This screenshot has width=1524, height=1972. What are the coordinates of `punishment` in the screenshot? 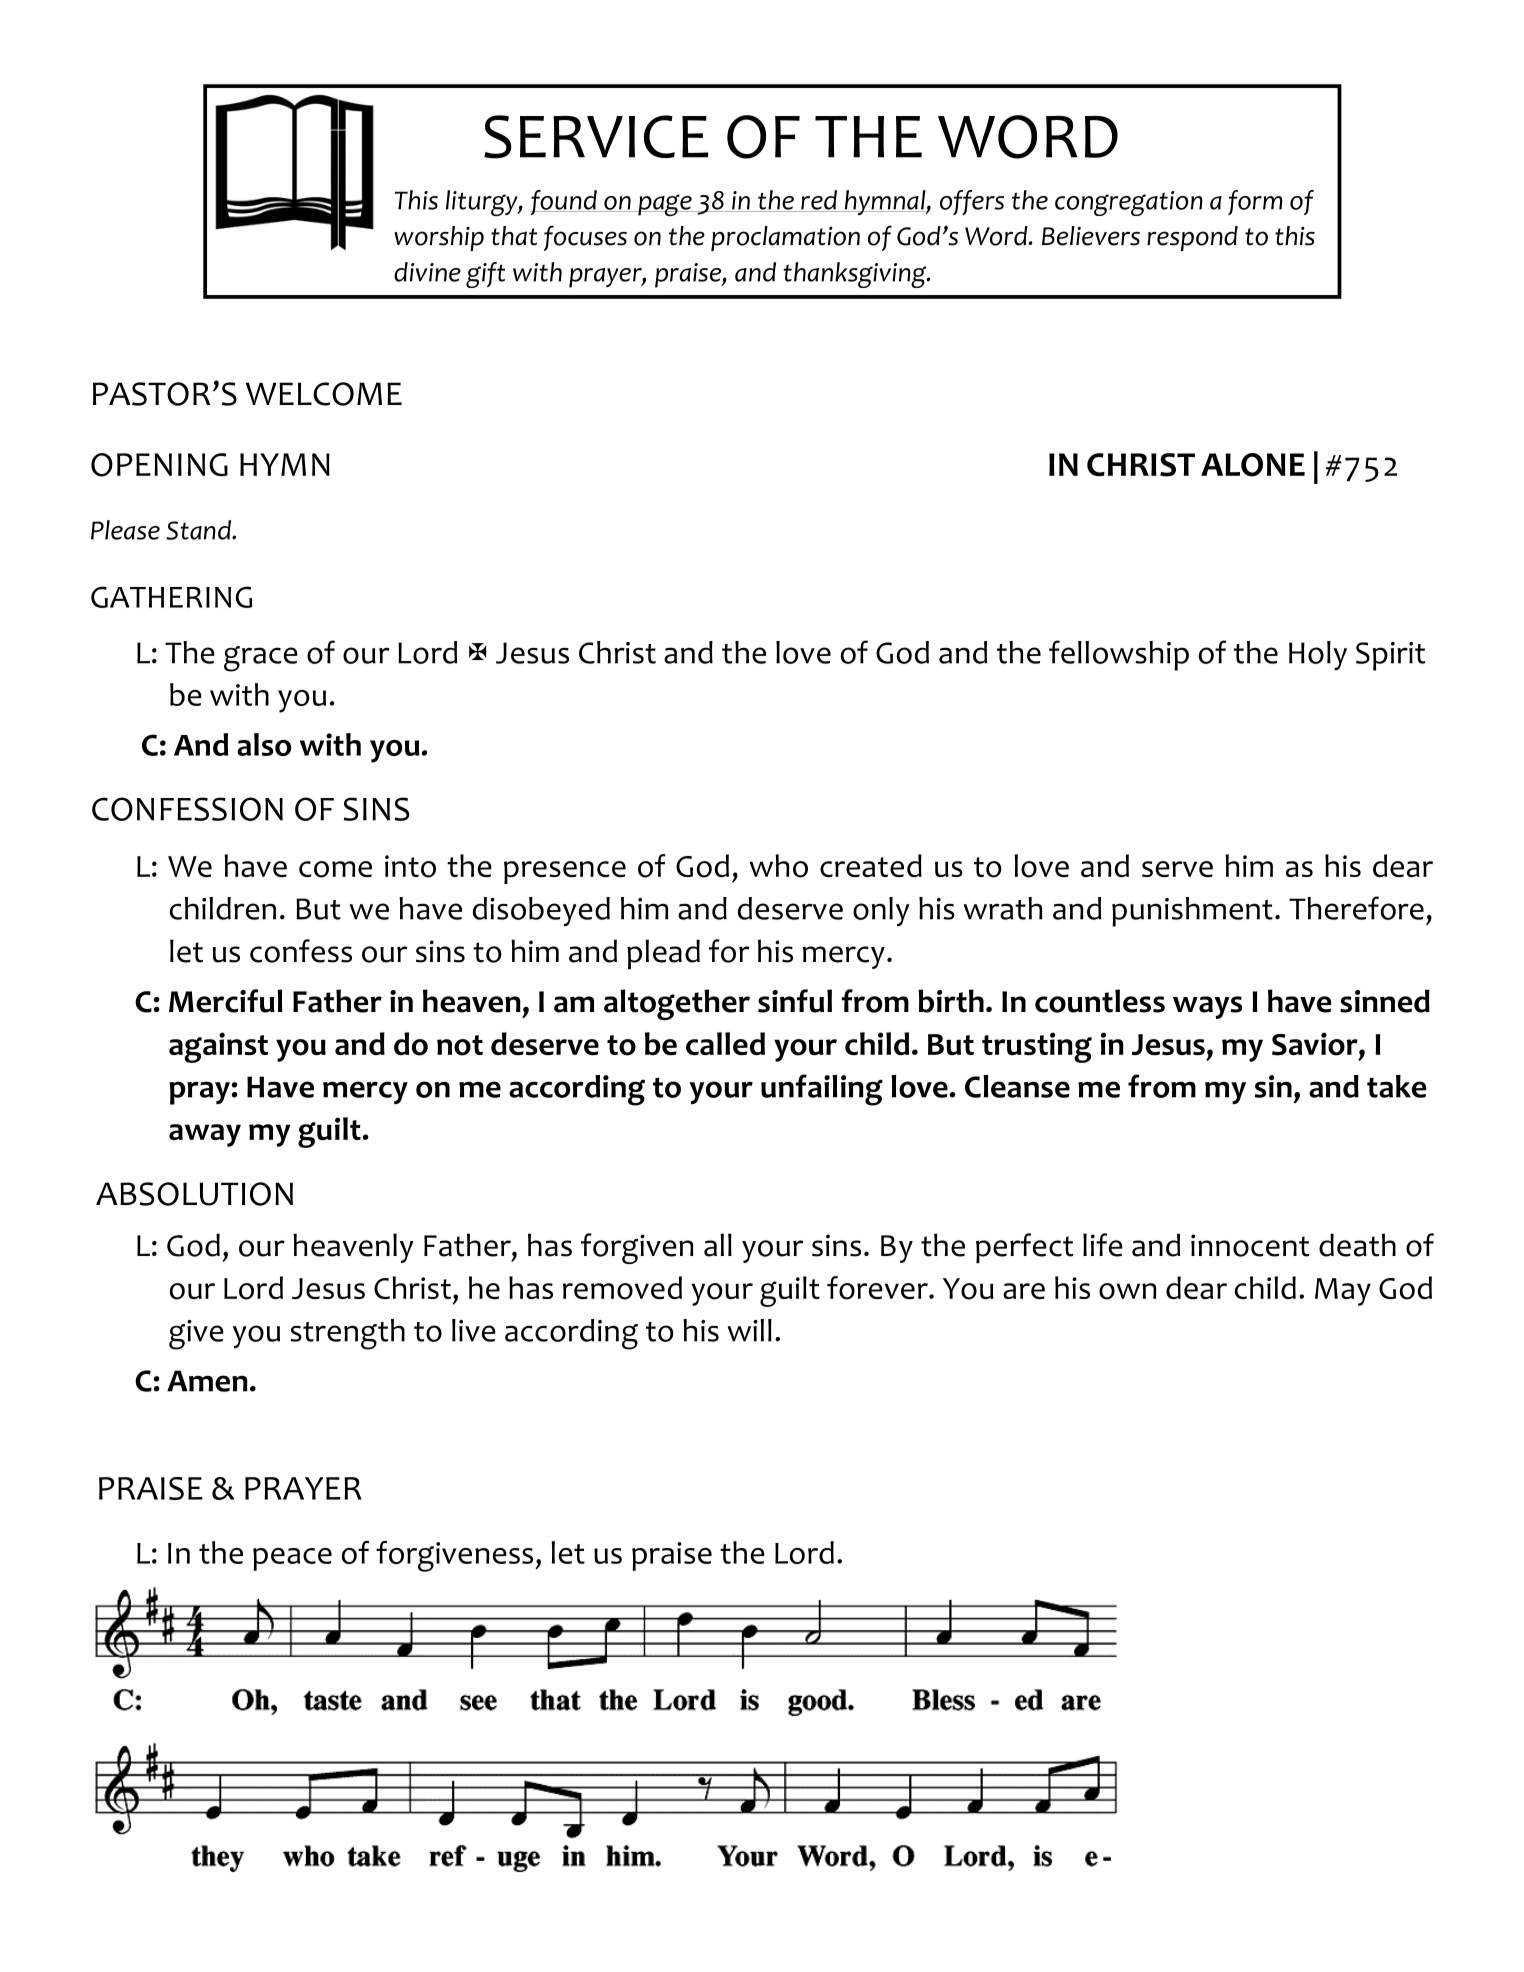 It's located at (1192, 912).
